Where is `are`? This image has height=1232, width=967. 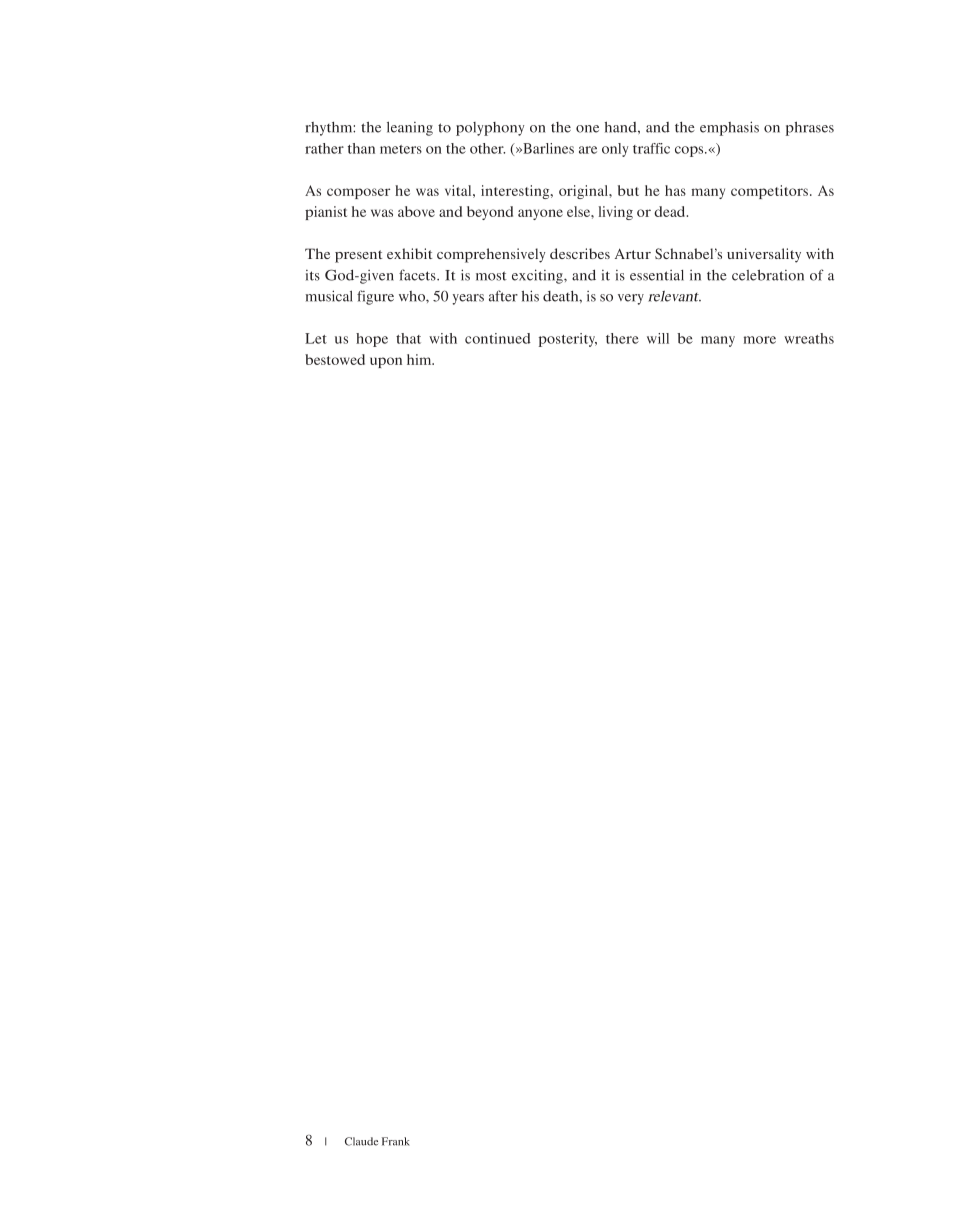
are is located at coordinates (588, 150).
